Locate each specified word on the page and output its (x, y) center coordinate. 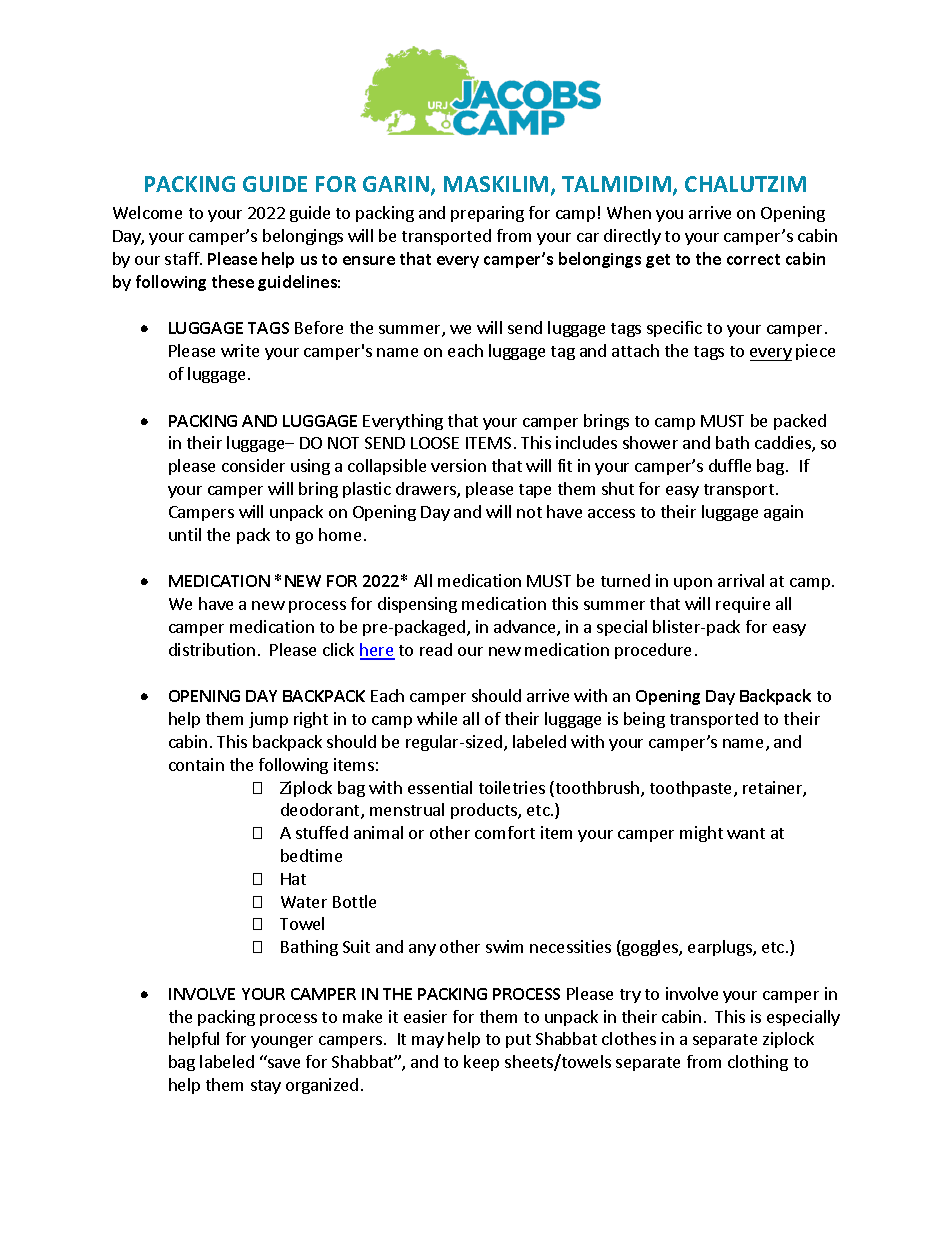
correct (753, 259)
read (436, 649)
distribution (212, 649)
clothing (758, 1063)
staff (183, 258)
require (743, 605)
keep (481, 1063)
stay (266, 1087)
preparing (487, 214)
